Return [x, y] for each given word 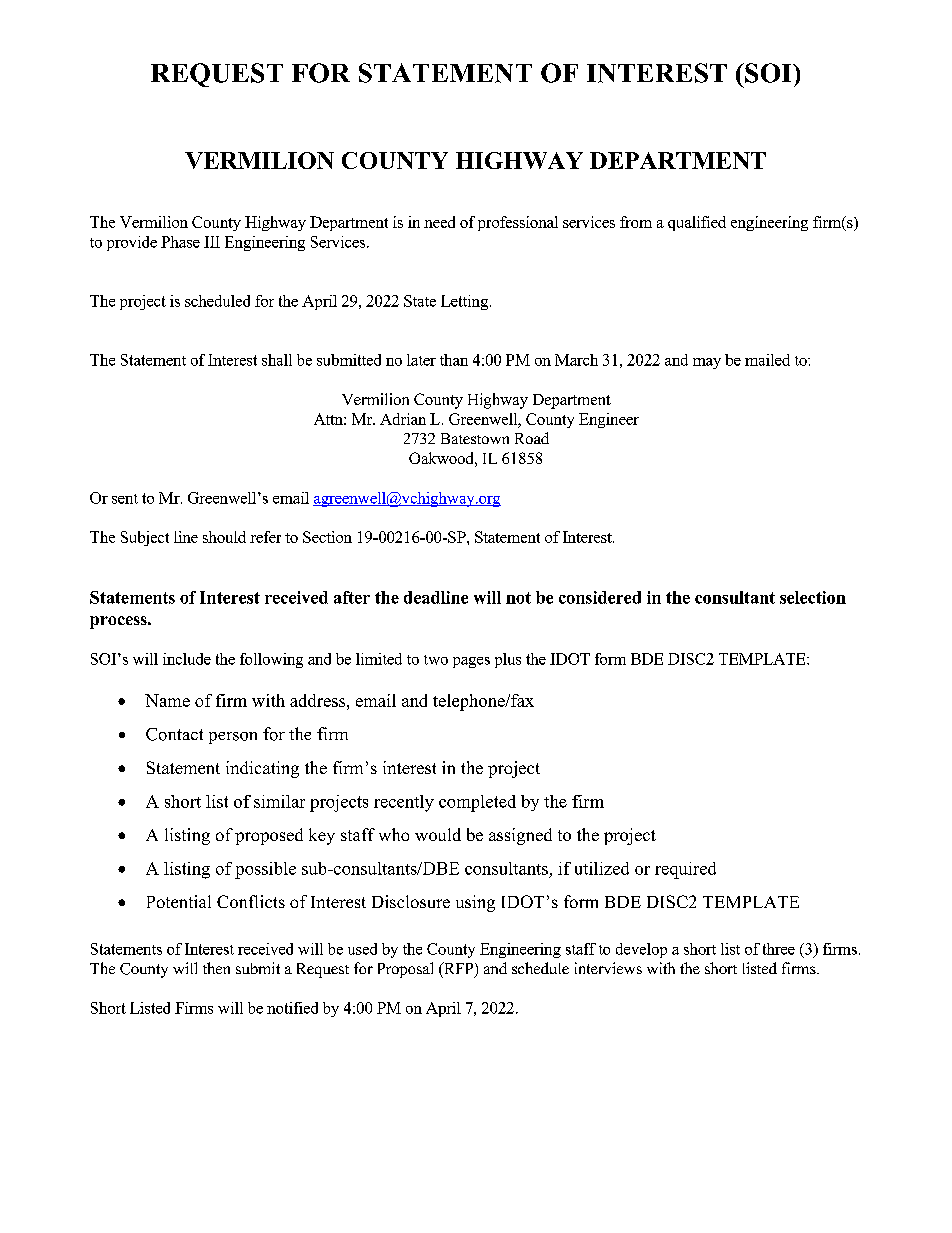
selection [813, 597]
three [779, 949]
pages [471, 662]
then [216, 968]
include [187, 659]
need [439, 222]
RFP [459, 969]
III [212, 242]
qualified [697, 223]
